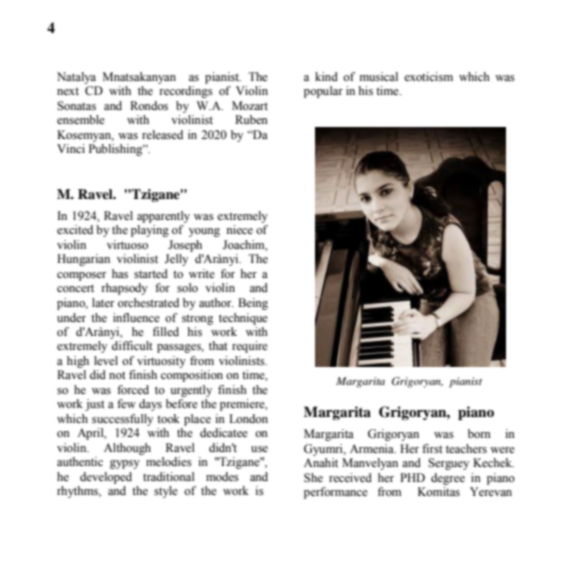 This screenshot has width=572, height=572. What do you see at coordinates (428, 76) in the screenshot?
I see `exoticism` at bounding box center [428, 76].
